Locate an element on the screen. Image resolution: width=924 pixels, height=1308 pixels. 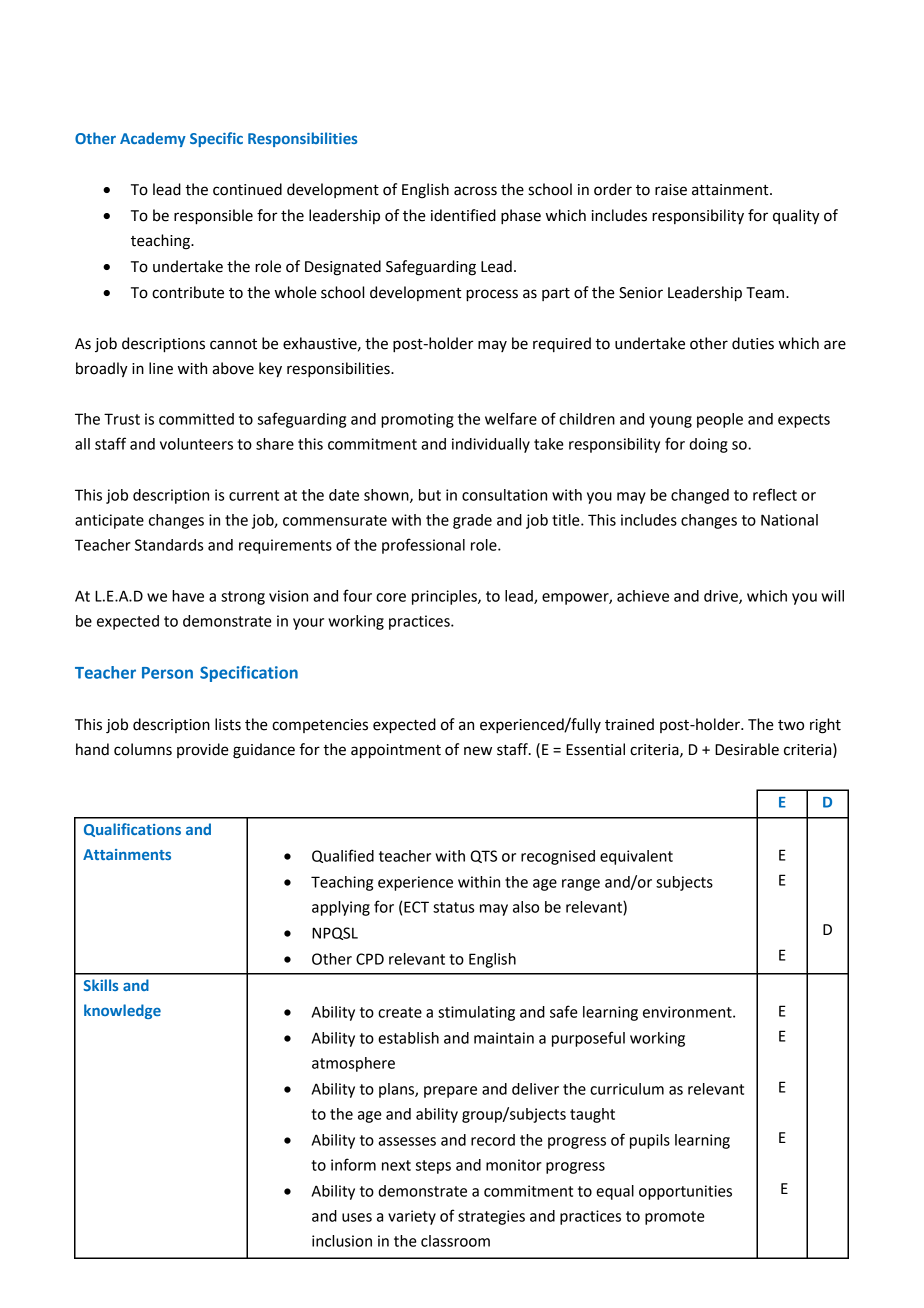
two is located at coordinates (791, 725).
